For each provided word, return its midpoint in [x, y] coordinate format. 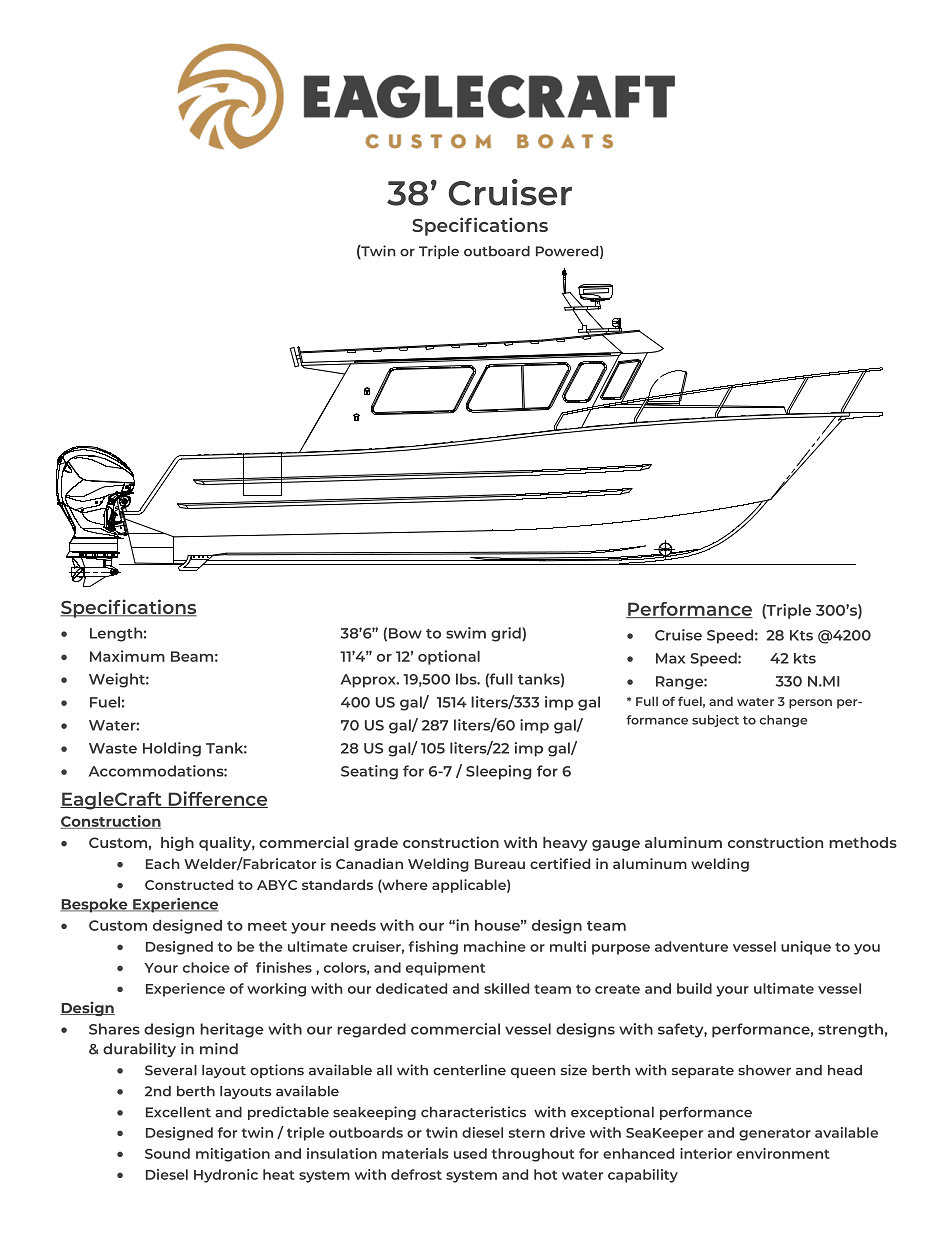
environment [783, 1153]
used [470, 1153]
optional [449, 657]
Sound [167, 1153]
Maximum [127, 656]
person [810, 704]
